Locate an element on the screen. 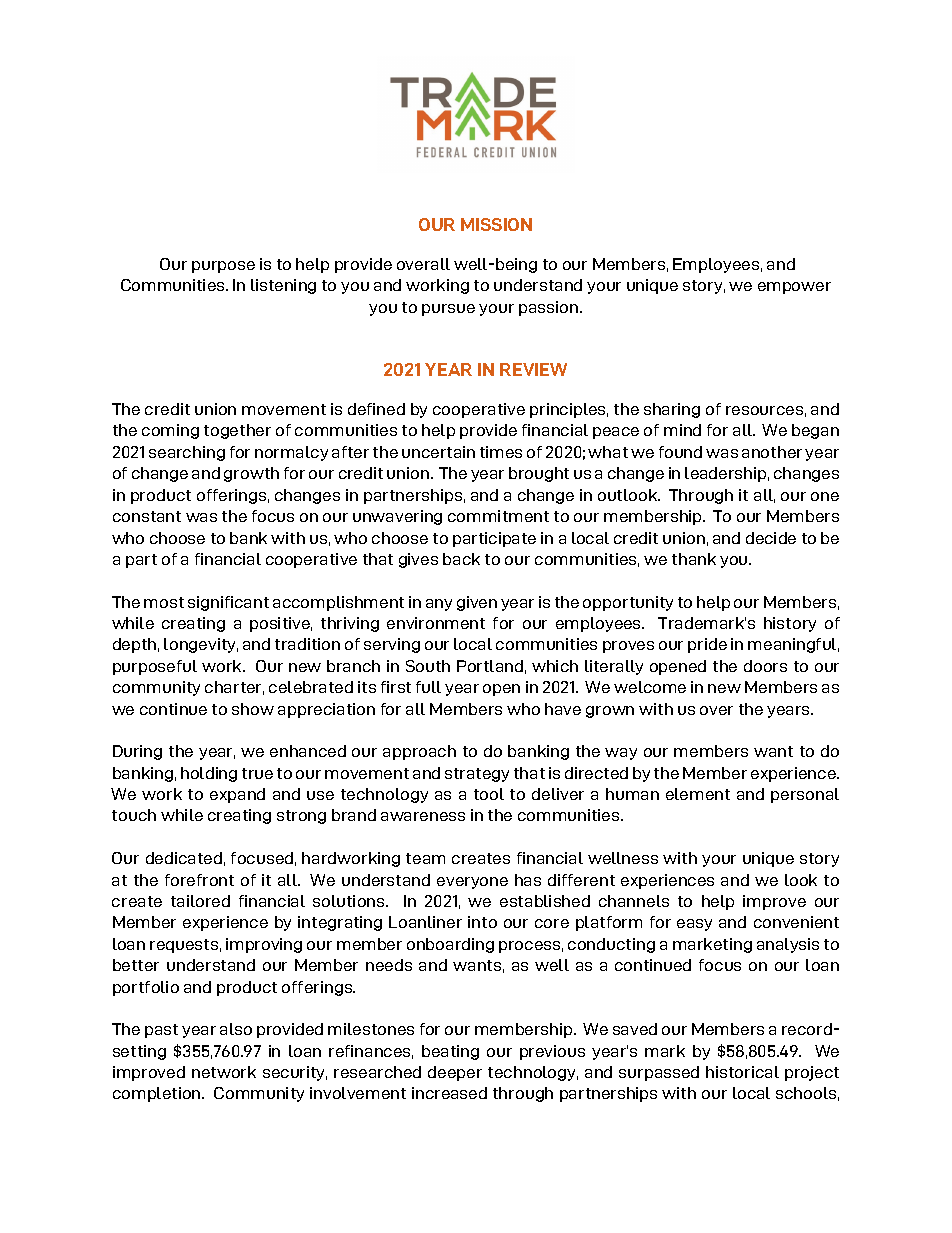  also is located at coordinates (236, 1029).
